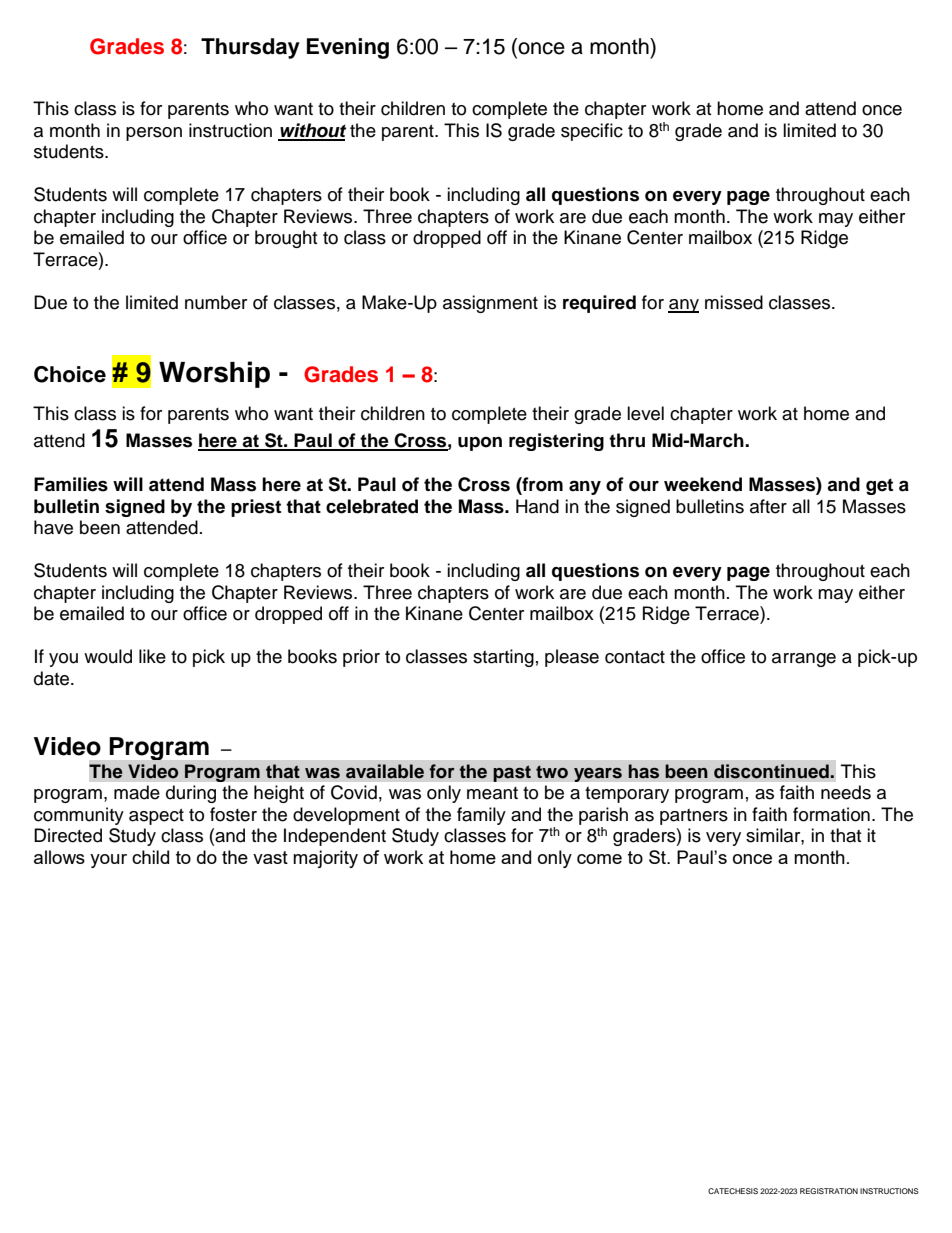 The height and width of the image is (1233, 952). I want to click on specific, so click(592, 132).
